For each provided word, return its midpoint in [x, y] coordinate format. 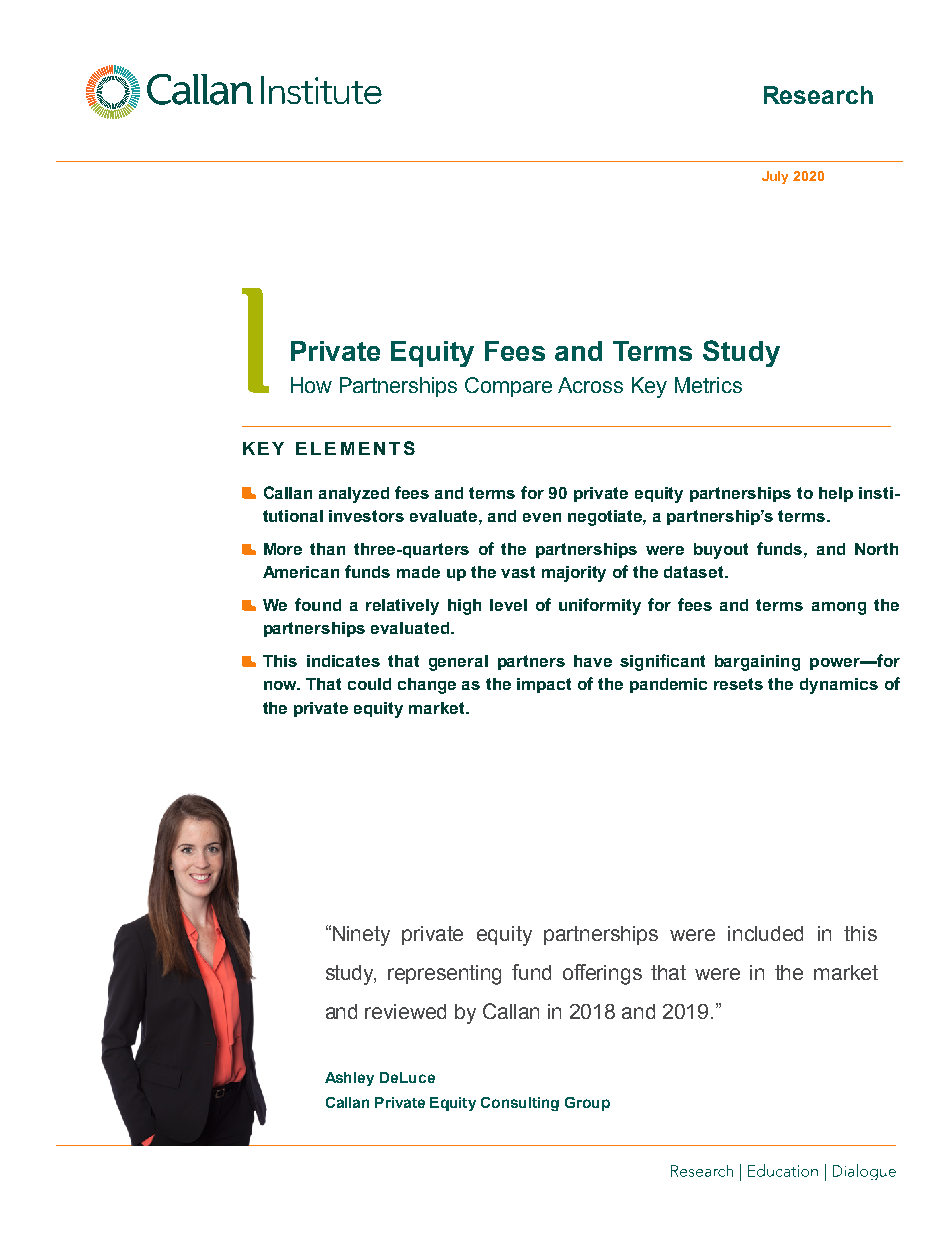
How [311, 385]
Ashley [349, 1079]
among [839, 608]
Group [587, 1104]
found [318, 604]
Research [818, 95]
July [775, 177]
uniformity [600, 606]
